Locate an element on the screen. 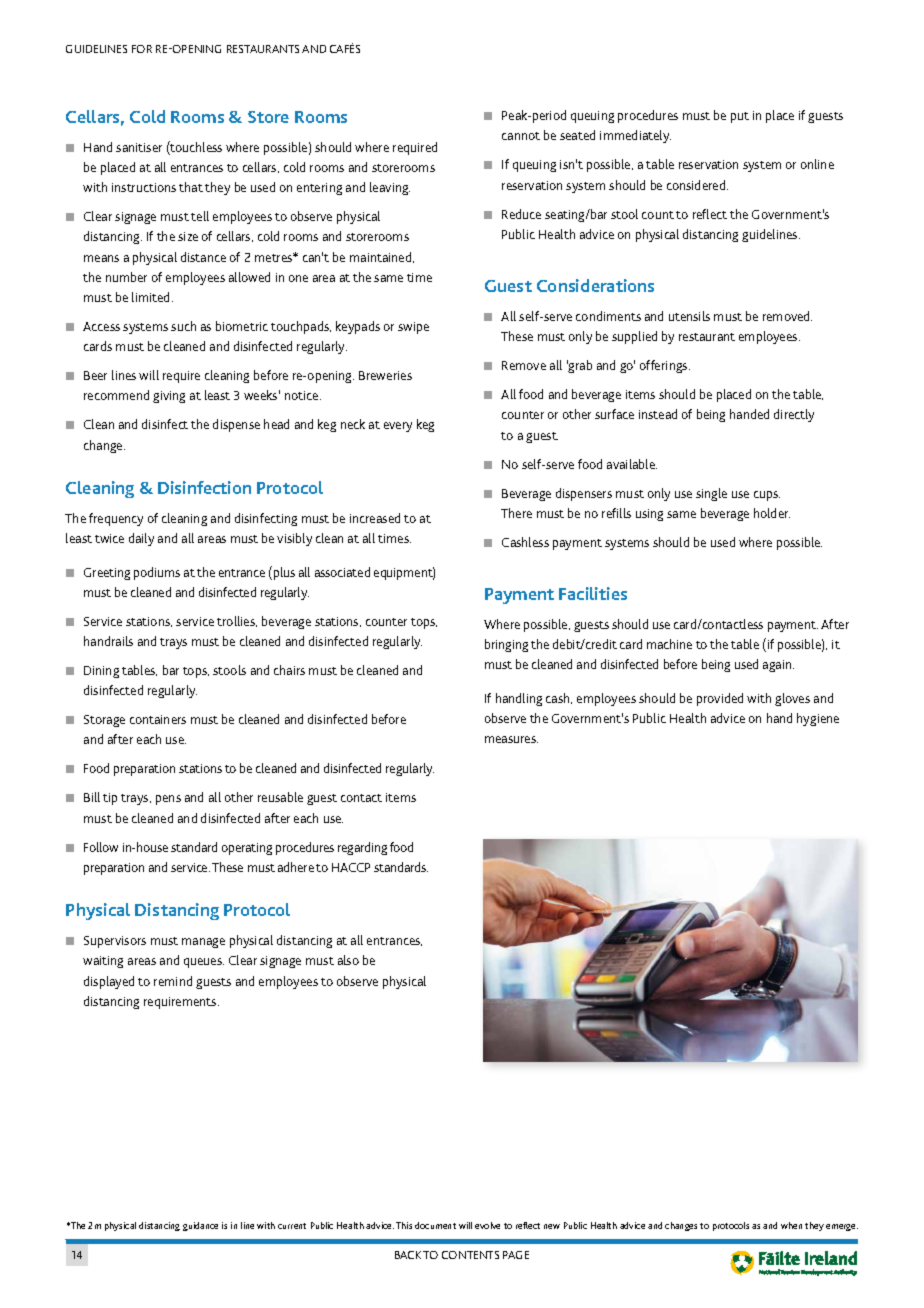 The image size is (924, 1308). provided is located at coordinates (720, 699).
